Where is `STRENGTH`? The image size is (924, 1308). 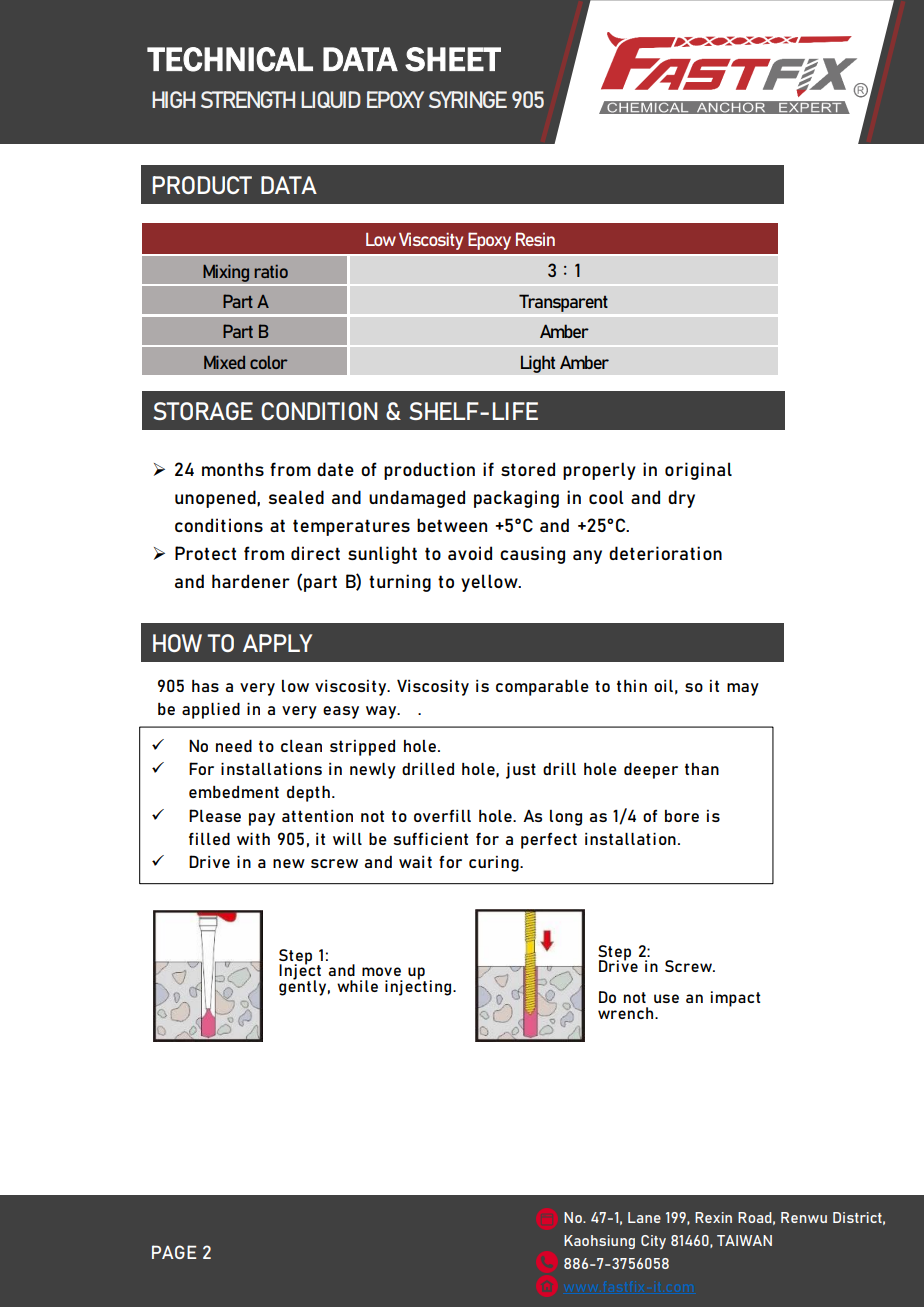
STRENGTH is located at coordinates (248, 99).
